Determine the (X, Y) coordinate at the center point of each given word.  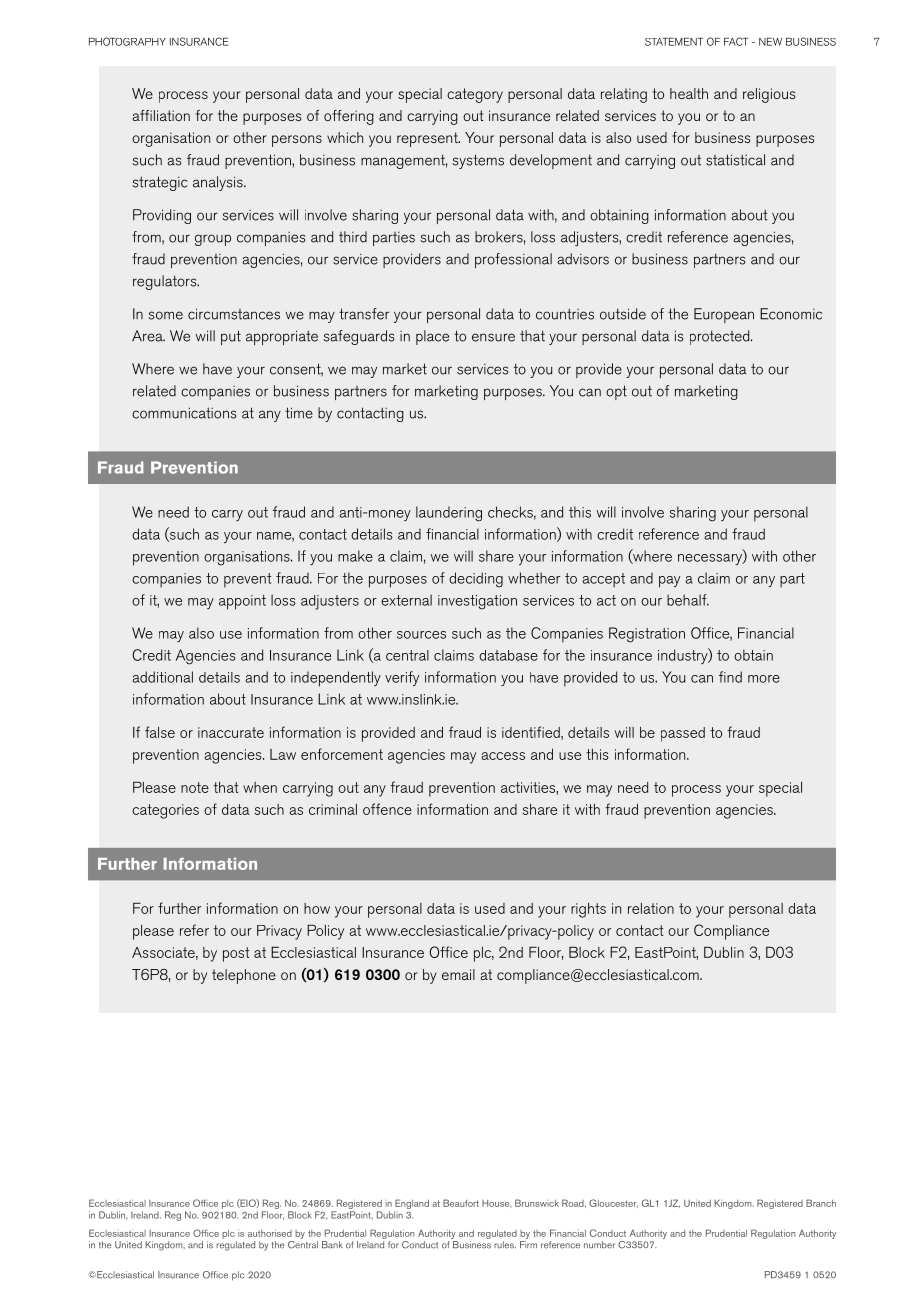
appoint (242, 602)
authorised (270, 1233)
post (236, 954)
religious (769, 95)
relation (651, 908)
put (231, 337)
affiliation (161, 115)
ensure (493, 337)
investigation (477, 602)
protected (721, 337)
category (475, 95)
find (730, 677)
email (458, 974)
